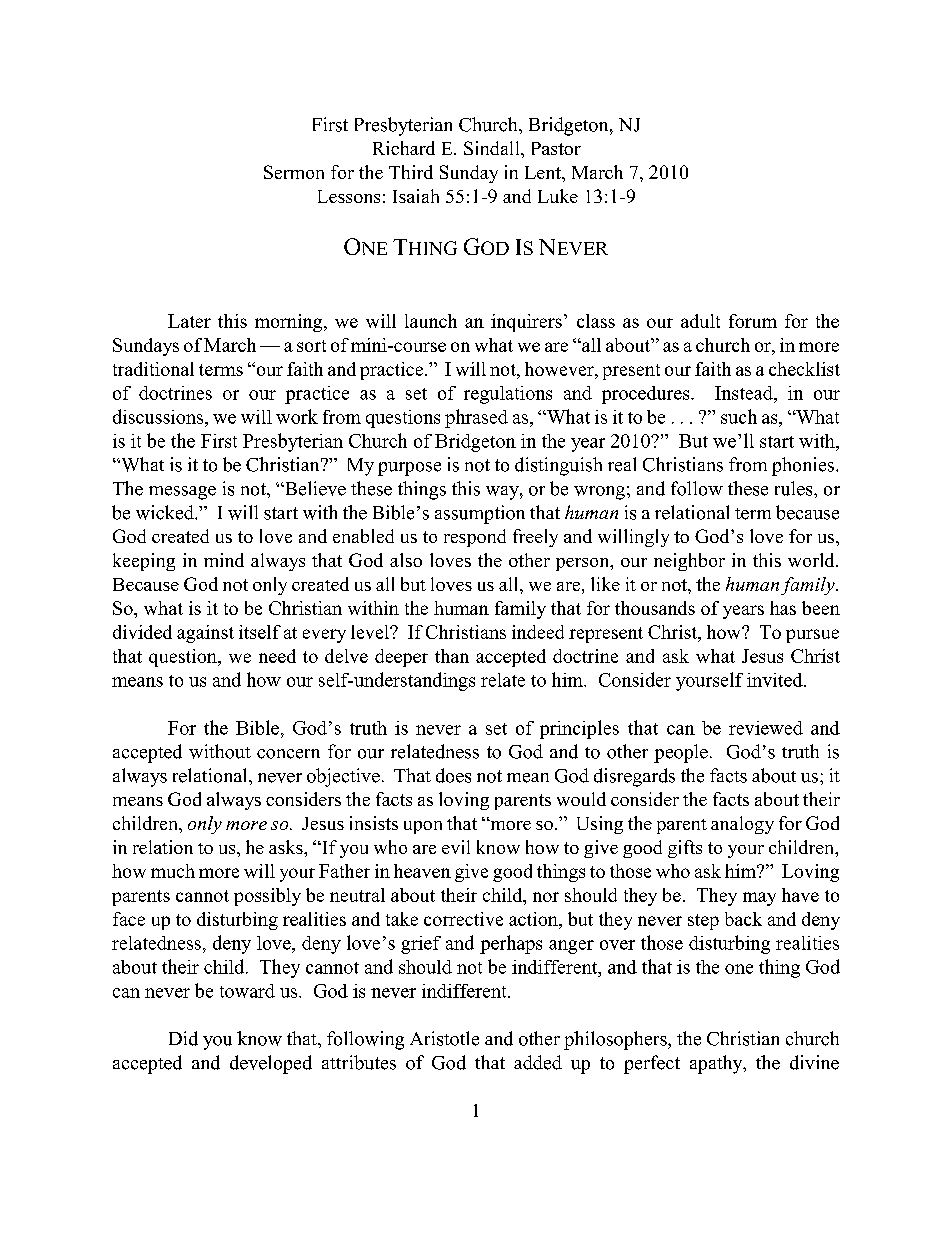 The image size is (952, 1233). I want to click on reviewed, so click(766, 728).
